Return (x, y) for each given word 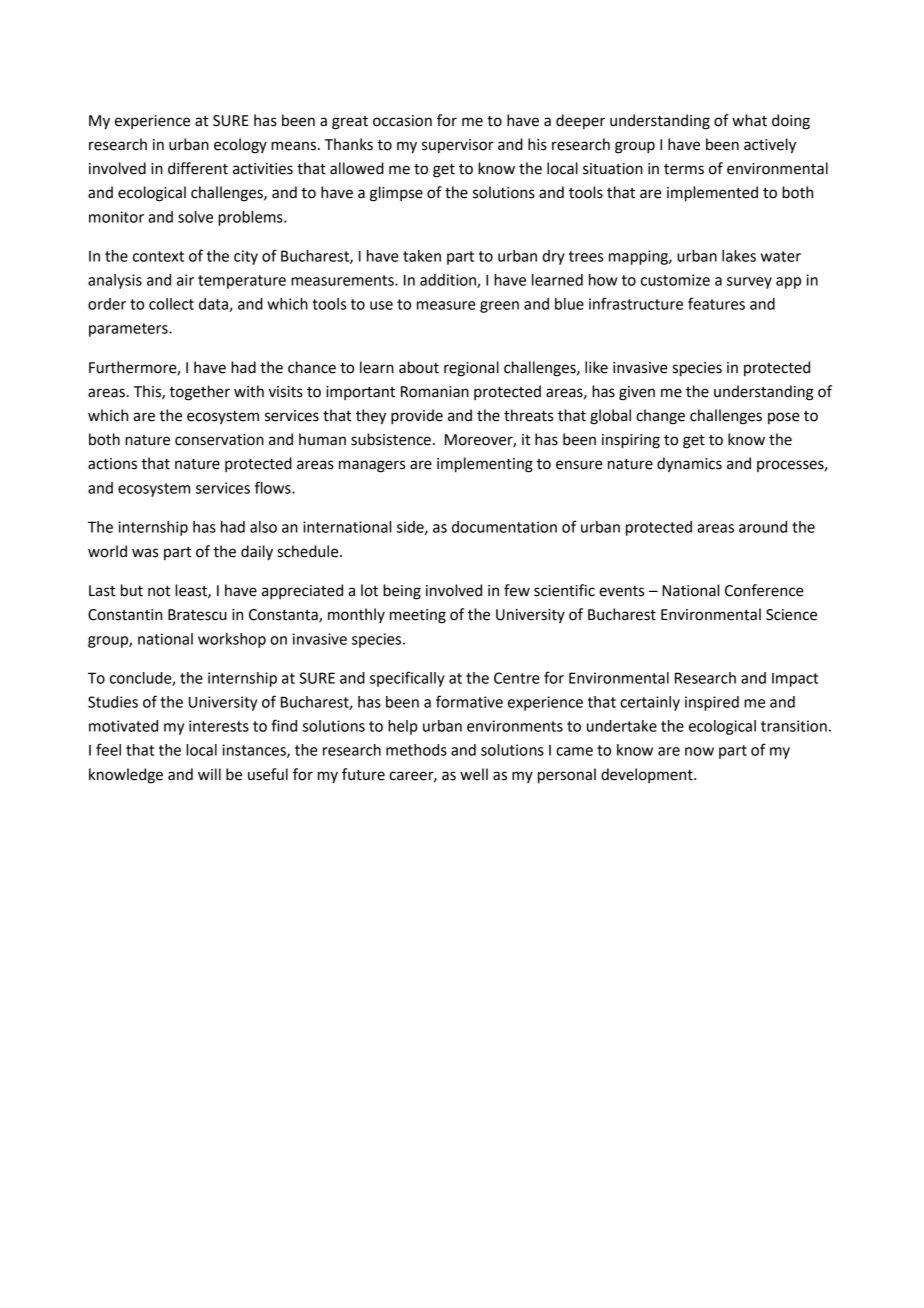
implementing (485, 465)
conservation (219, 440)
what (749, 120)
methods (416, 750)
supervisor (458, 146)
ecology (240, 146)
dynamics (689, 465)
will (209, 774)
